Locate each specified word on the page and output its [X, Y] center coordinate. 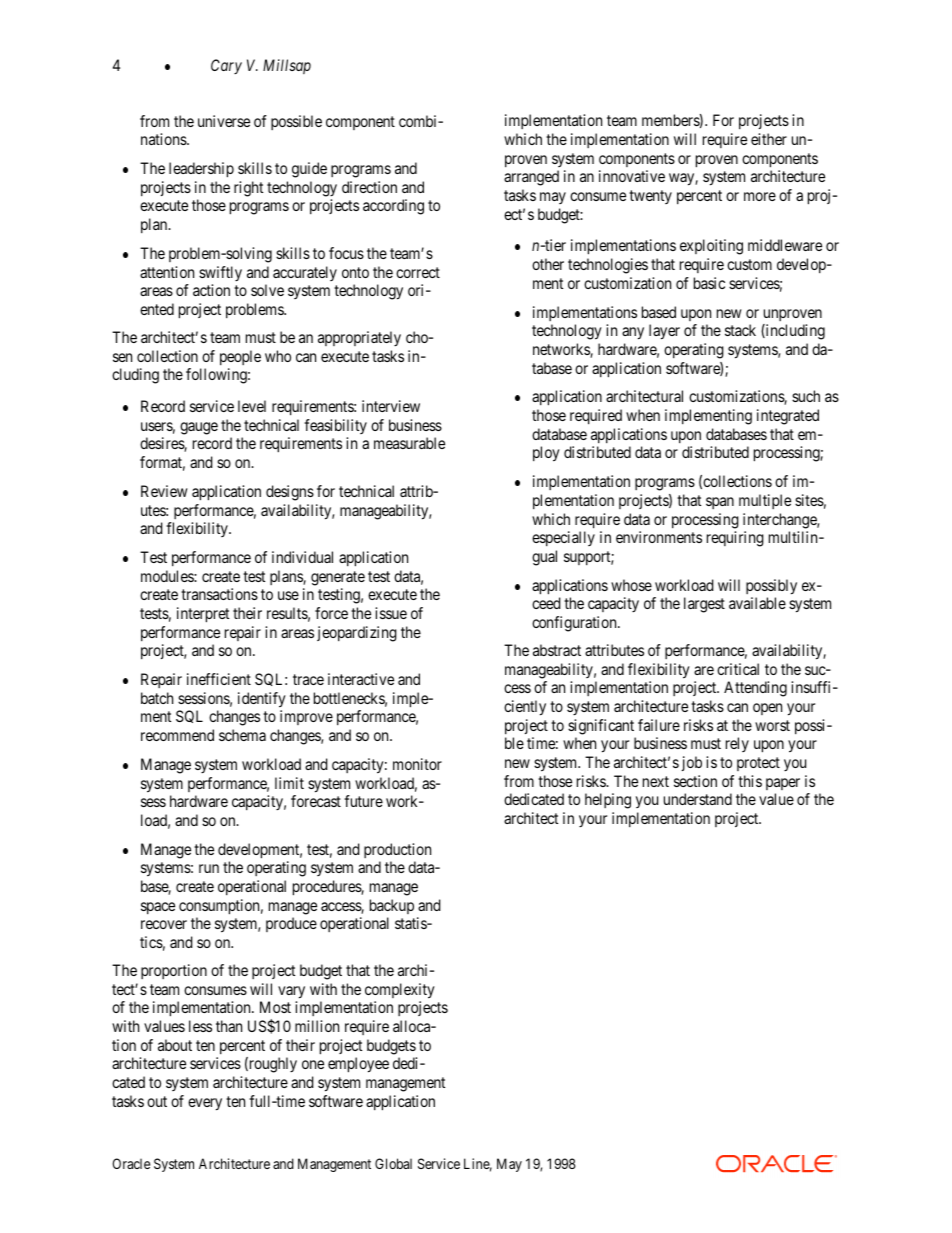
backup [392, 906]
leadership [201, 170]
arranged [531, 178]
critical [738, 669]
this [750, 781]
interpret [203, 615]
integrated [788, 417]
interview [391, 406]
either [769, 139]
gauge [199, 428]
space [158, 908]
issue [391, 613]
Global [393, 1163]
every [205, 1104]
